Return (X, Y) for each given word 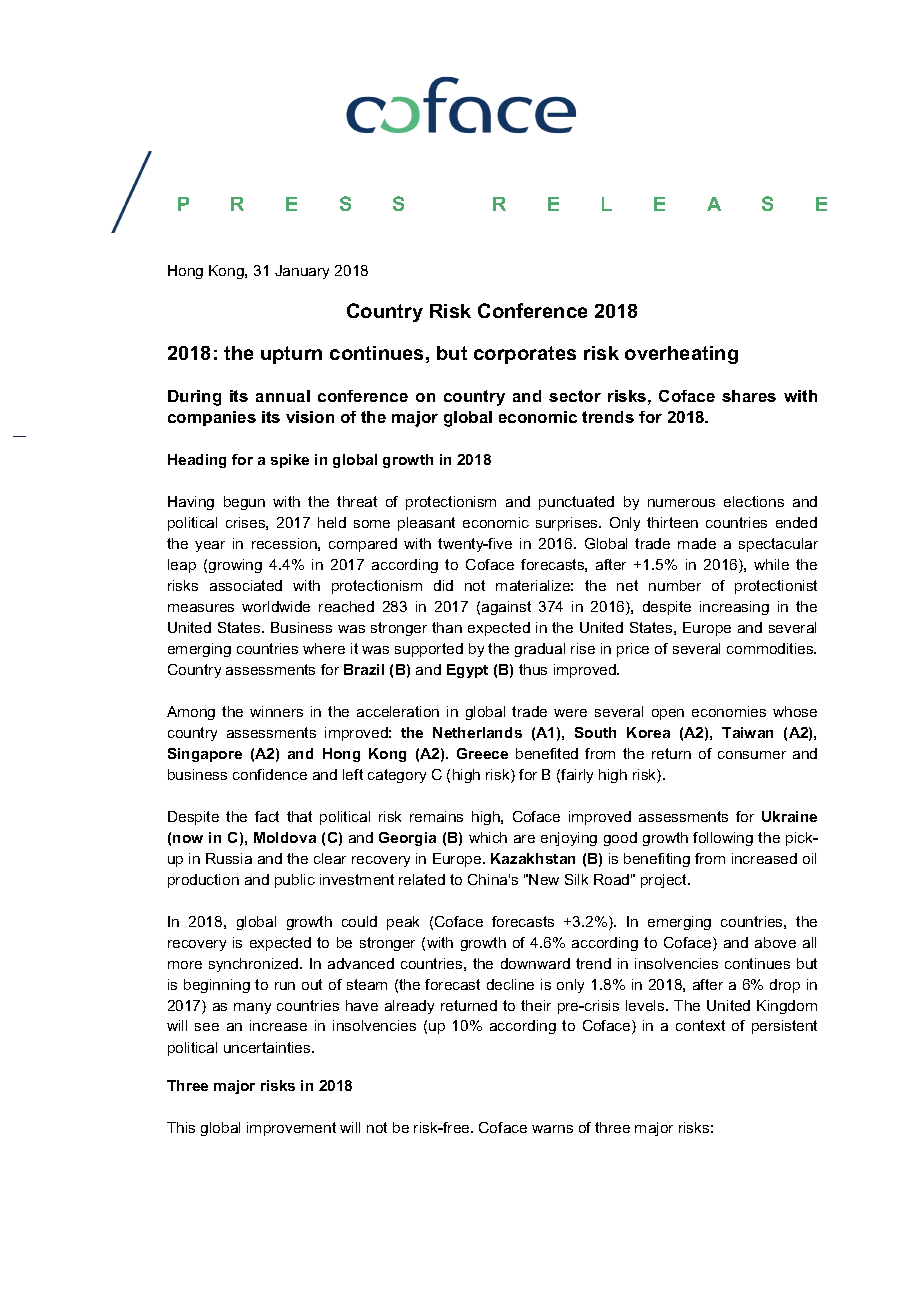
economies (729, 711)
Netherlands (477, 732)
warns (552, 1129)
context (700, 1025)
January (302, 272)
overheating (681, 355)
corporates (525, 355)
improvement (291, 1129)
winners (276, 711)
